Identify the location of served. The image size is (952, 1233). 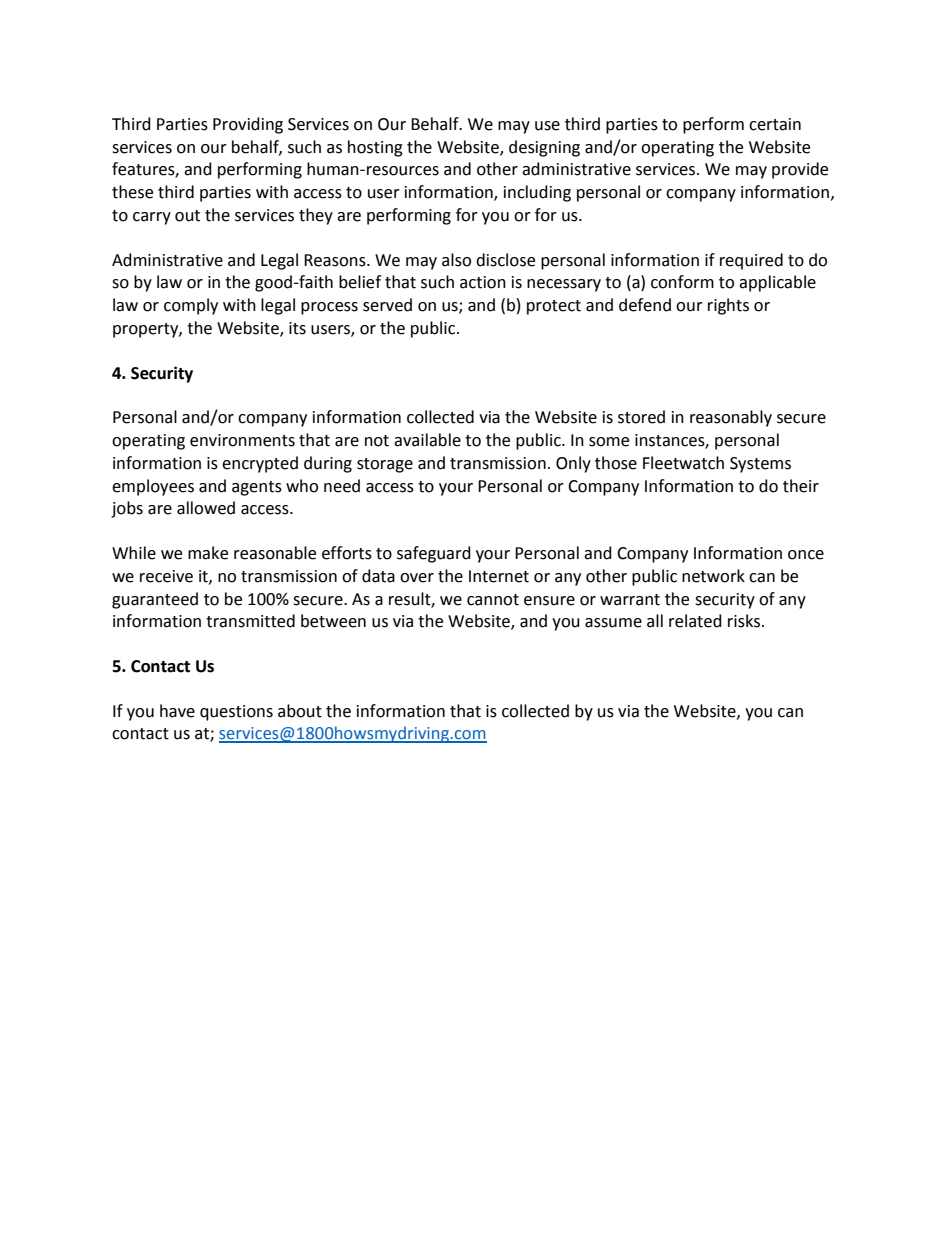
(387, 305).
